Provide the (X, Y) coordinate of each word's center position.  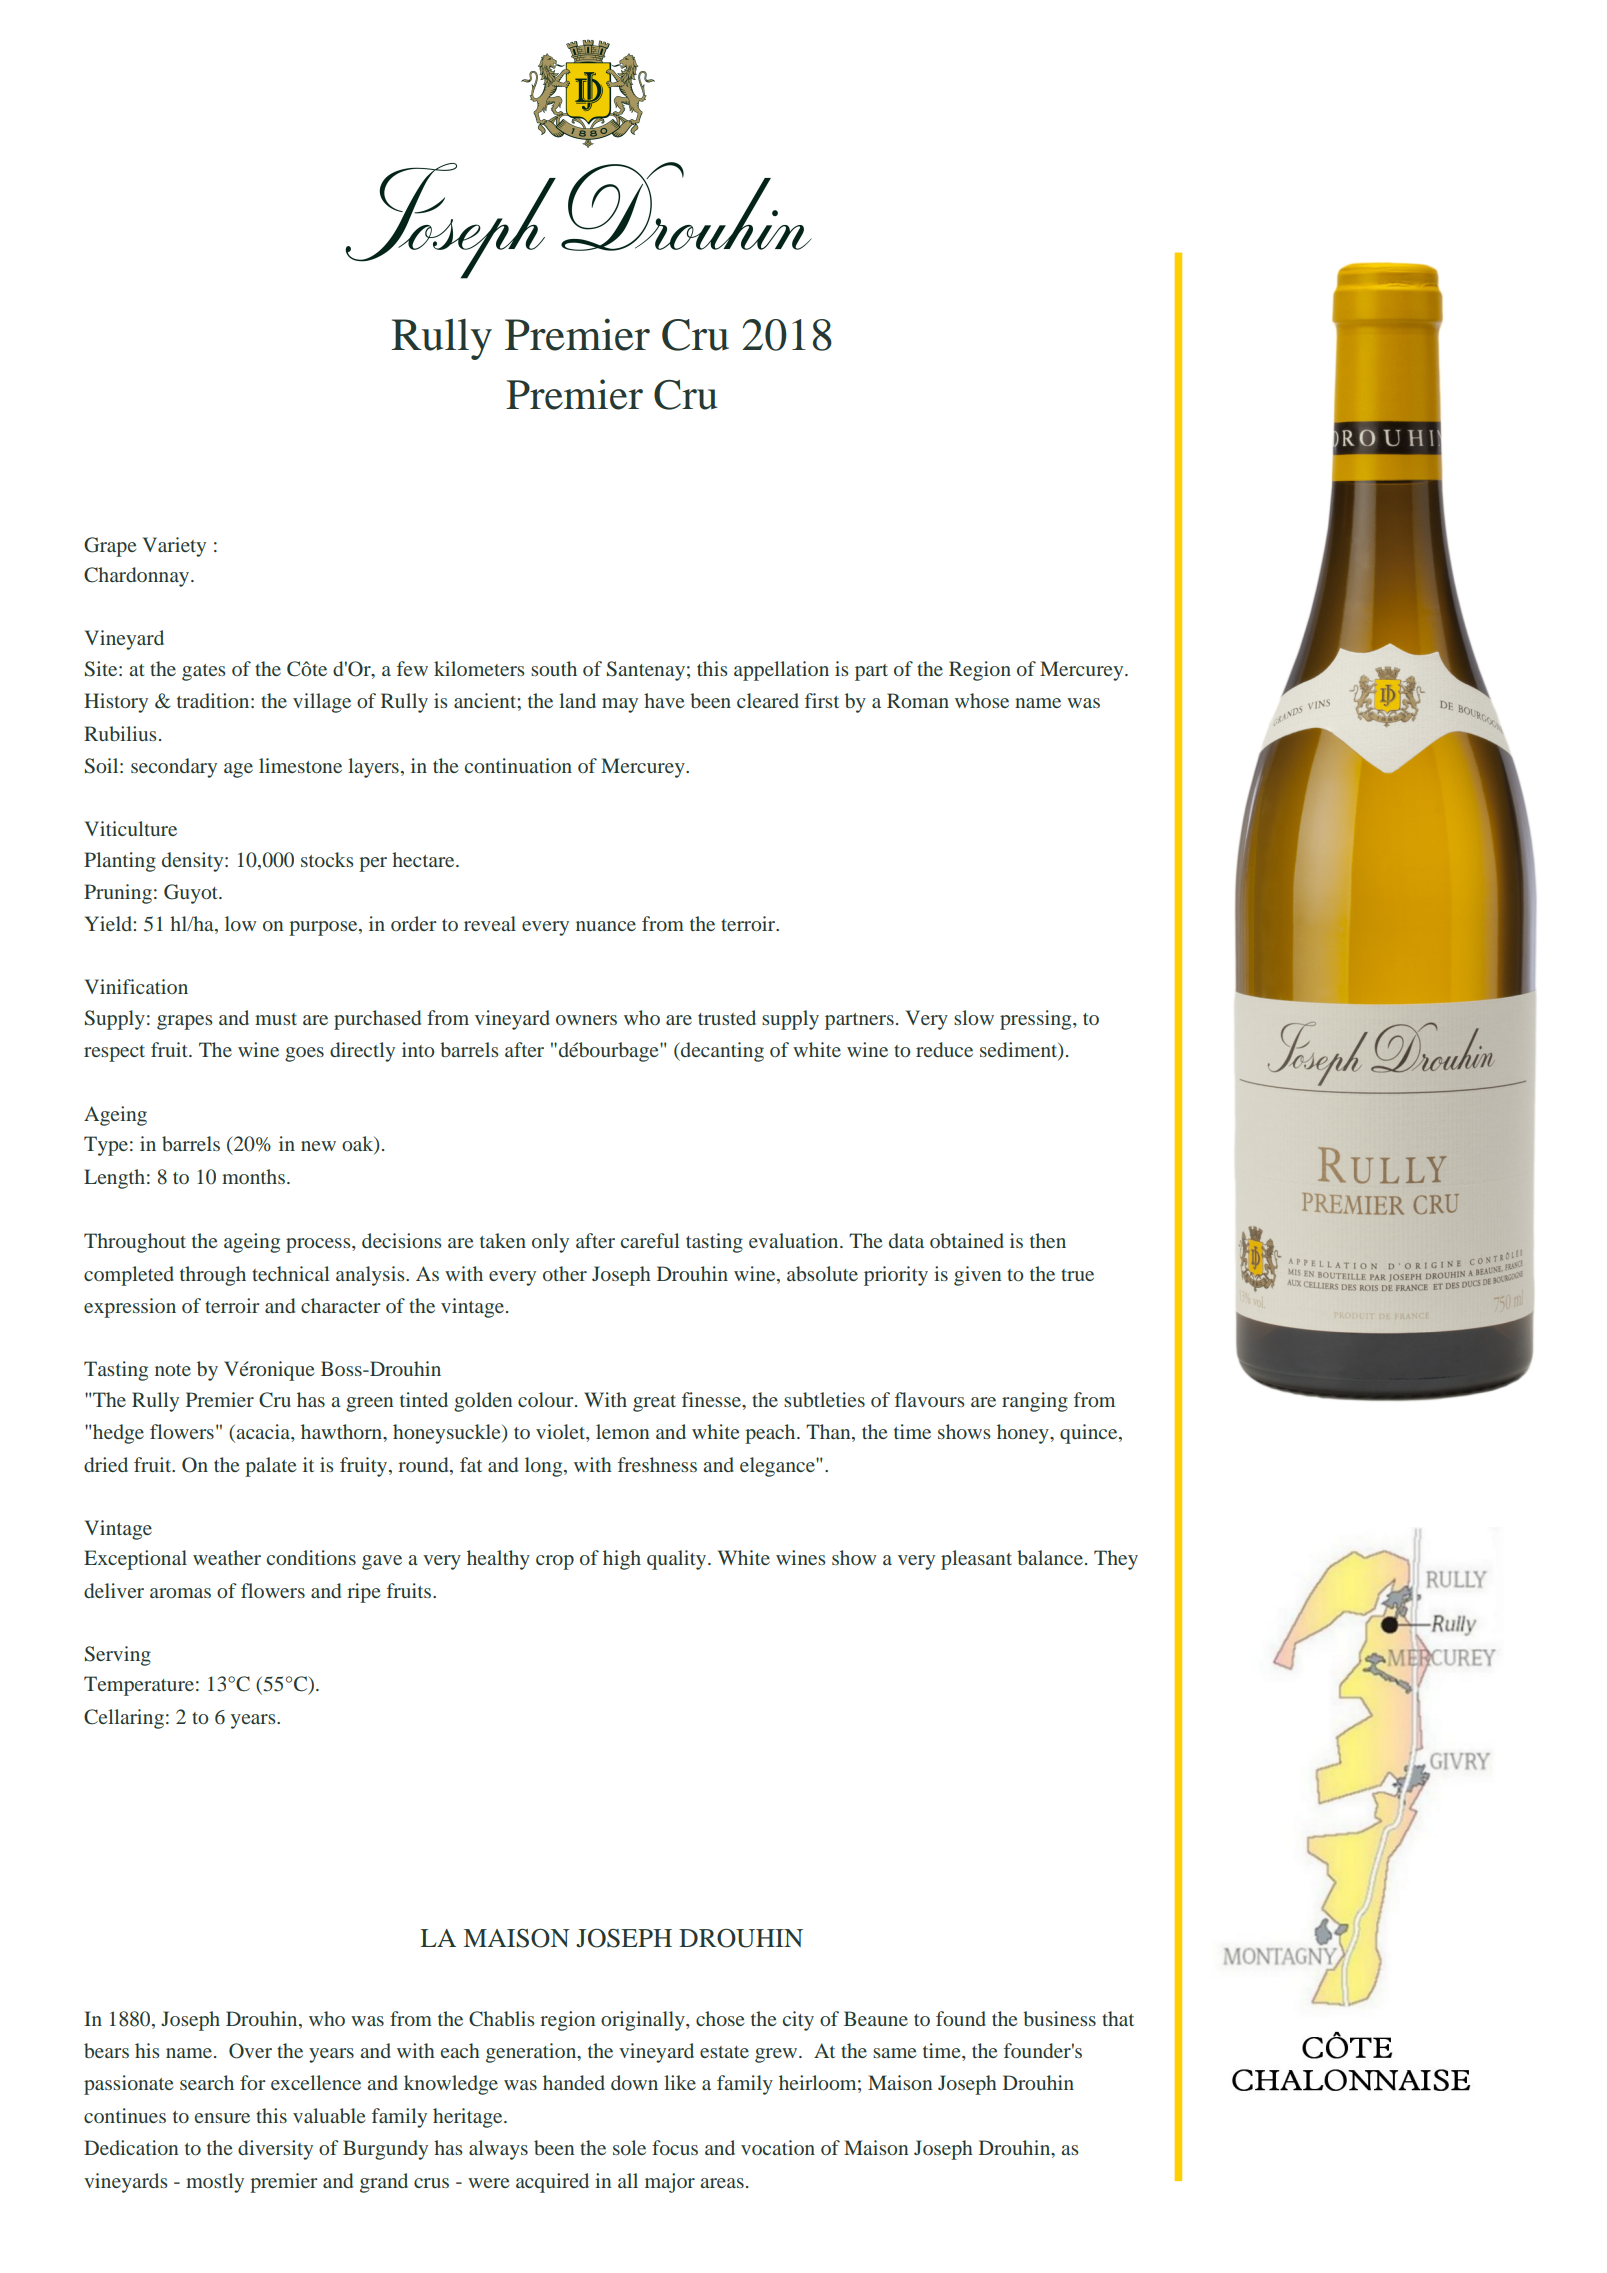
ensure (222, 2118)
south (554, 668)
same (894, 2053)
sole (629, 2147)
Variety (174, 547)
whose (982, 700)
